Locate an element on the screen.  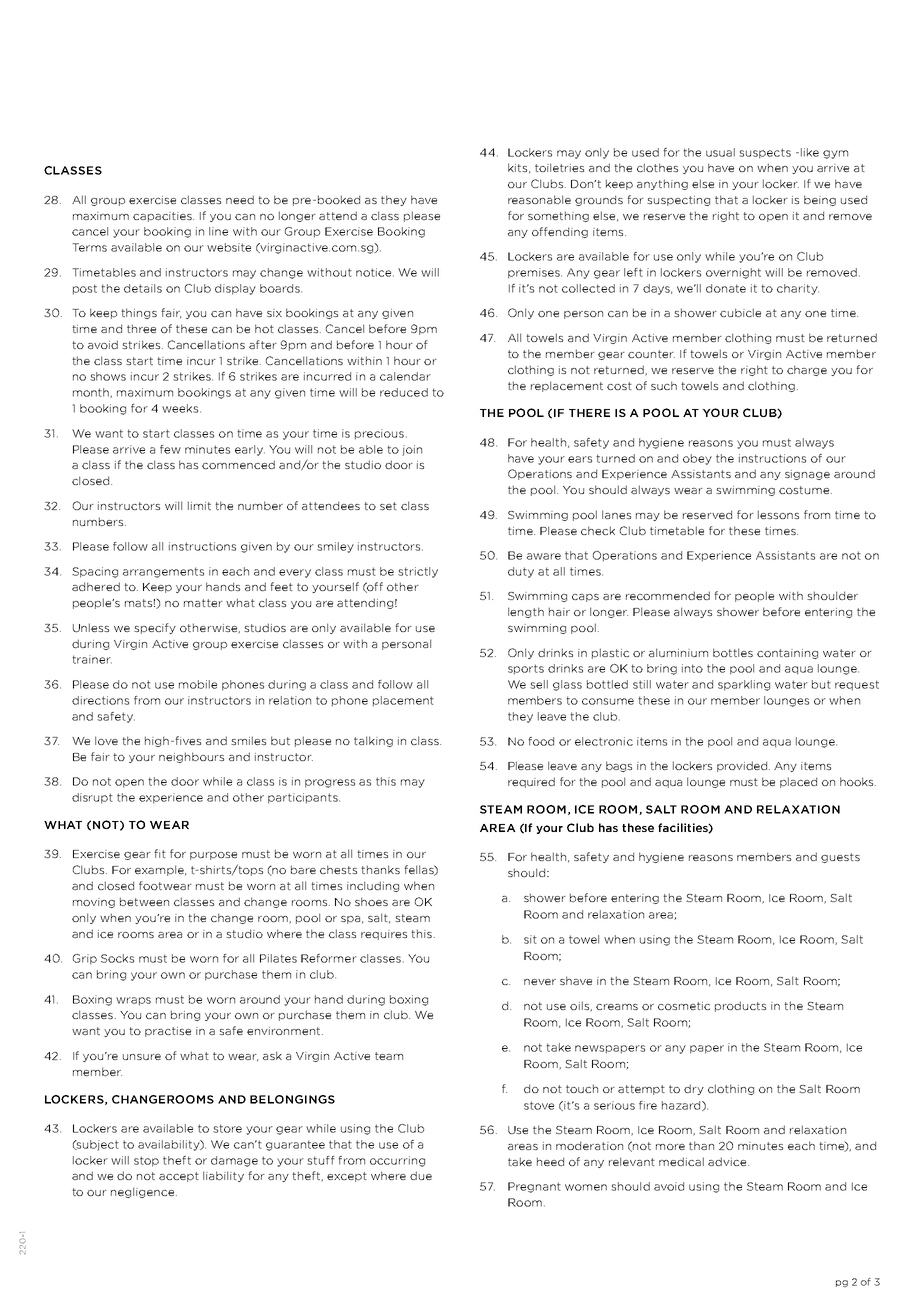
advice is located at coordinates (728, 1161).
